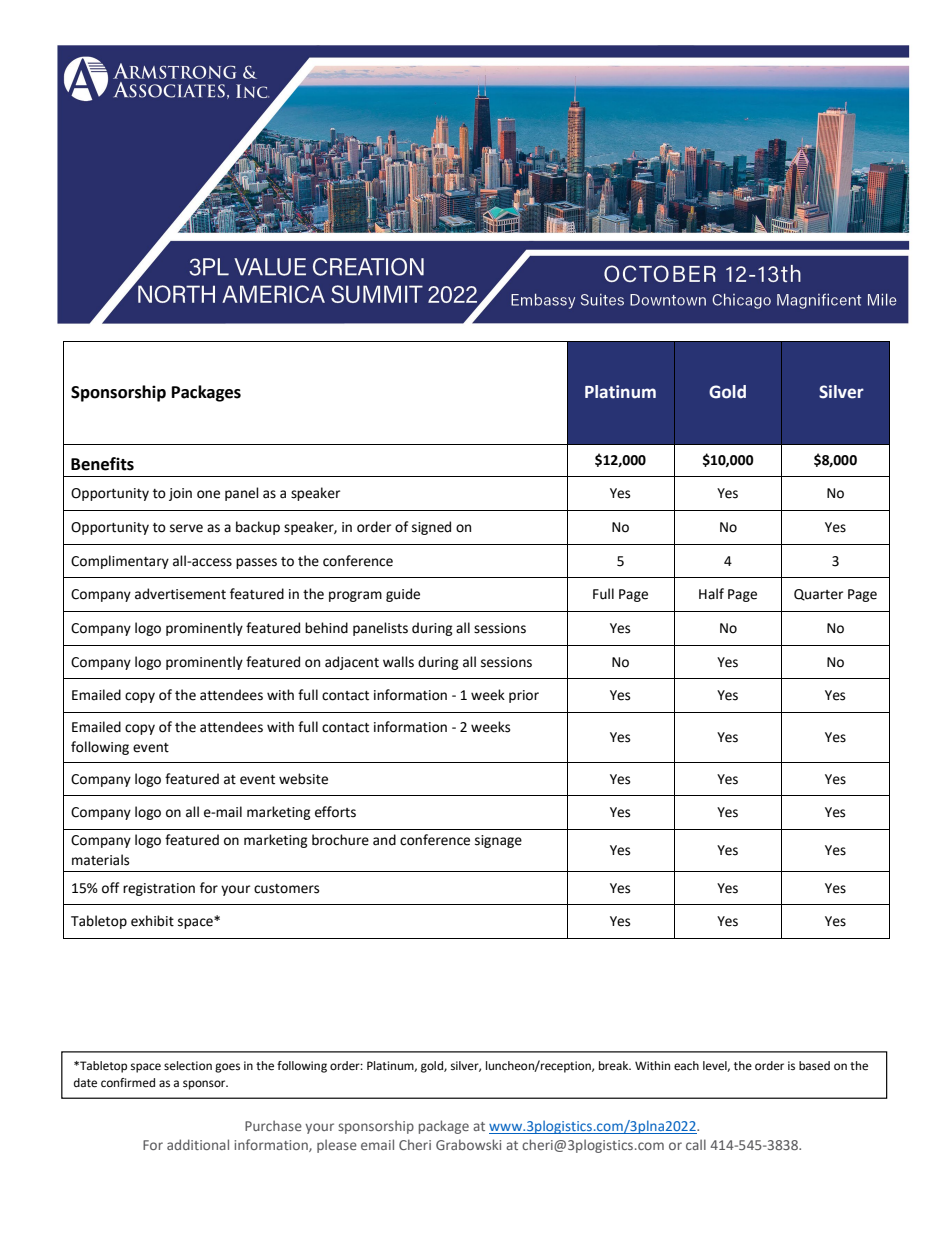 This page has width=952, height=1233. What do you see at coordinates (696, 1144) in the page?
I see `call` at bounding box center [696, 1144].
